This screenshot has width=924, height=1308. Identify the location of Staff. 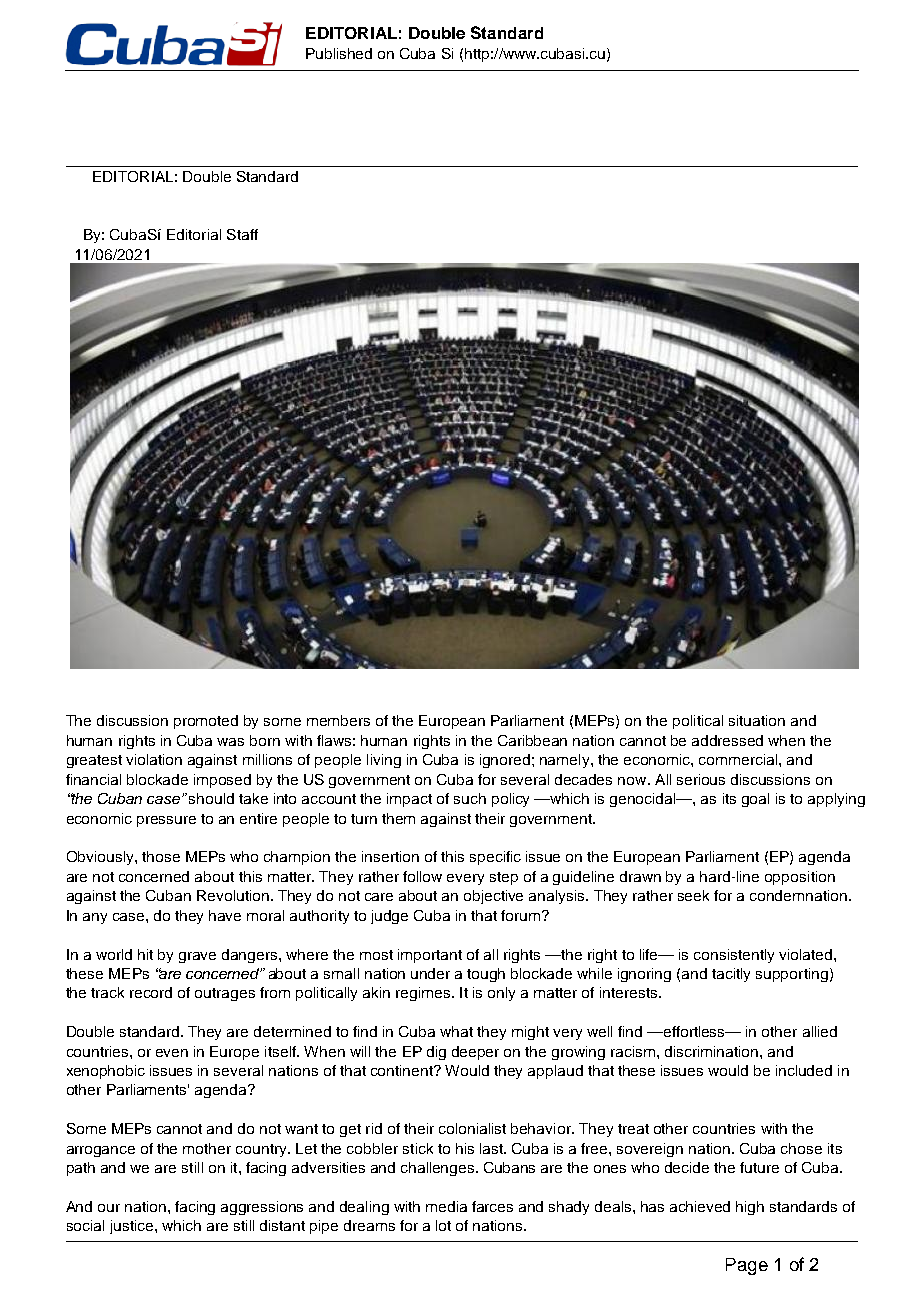
(242, 234).
